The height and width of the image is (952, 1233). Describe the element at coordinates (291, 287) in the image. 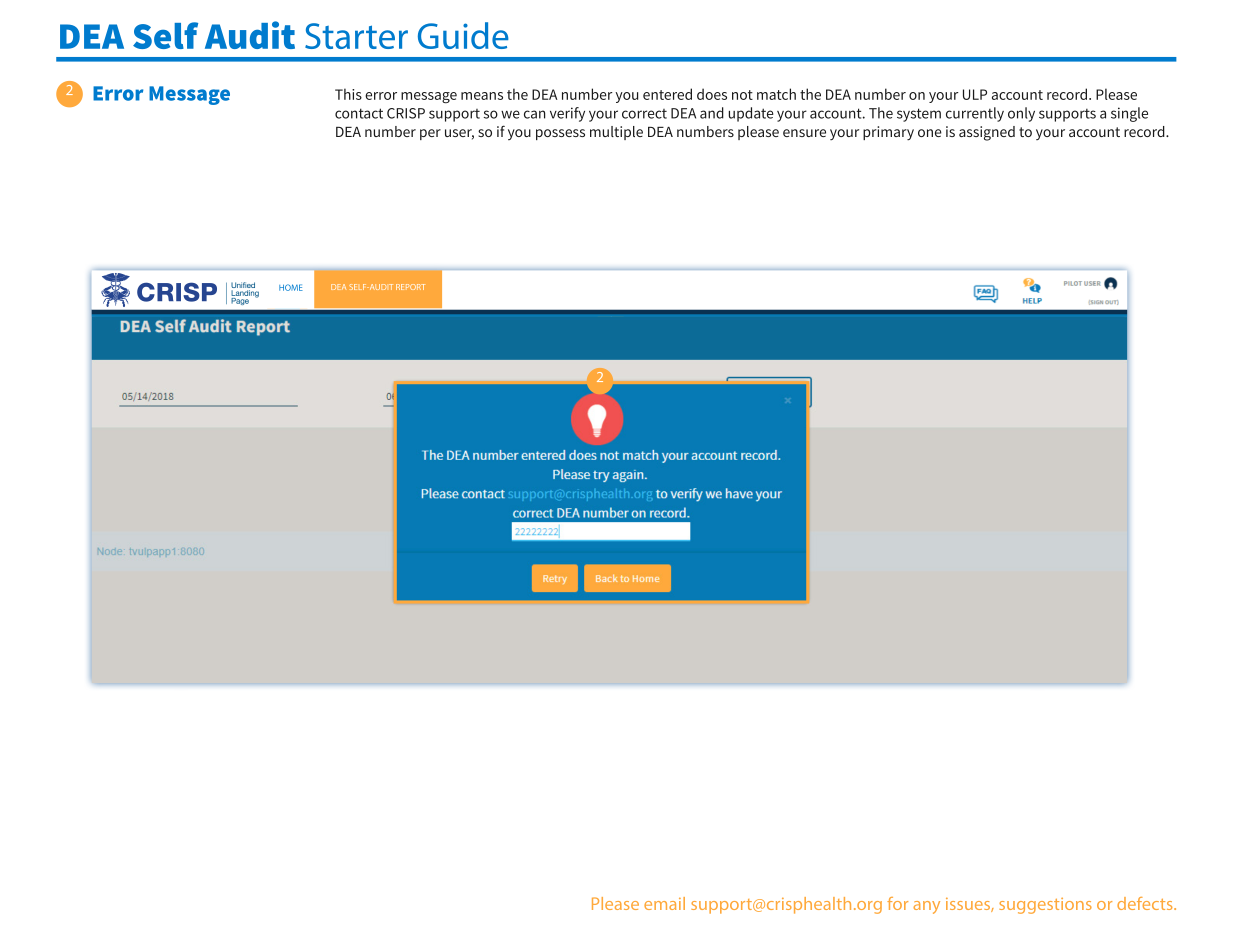

I see `HOME` at that location.
